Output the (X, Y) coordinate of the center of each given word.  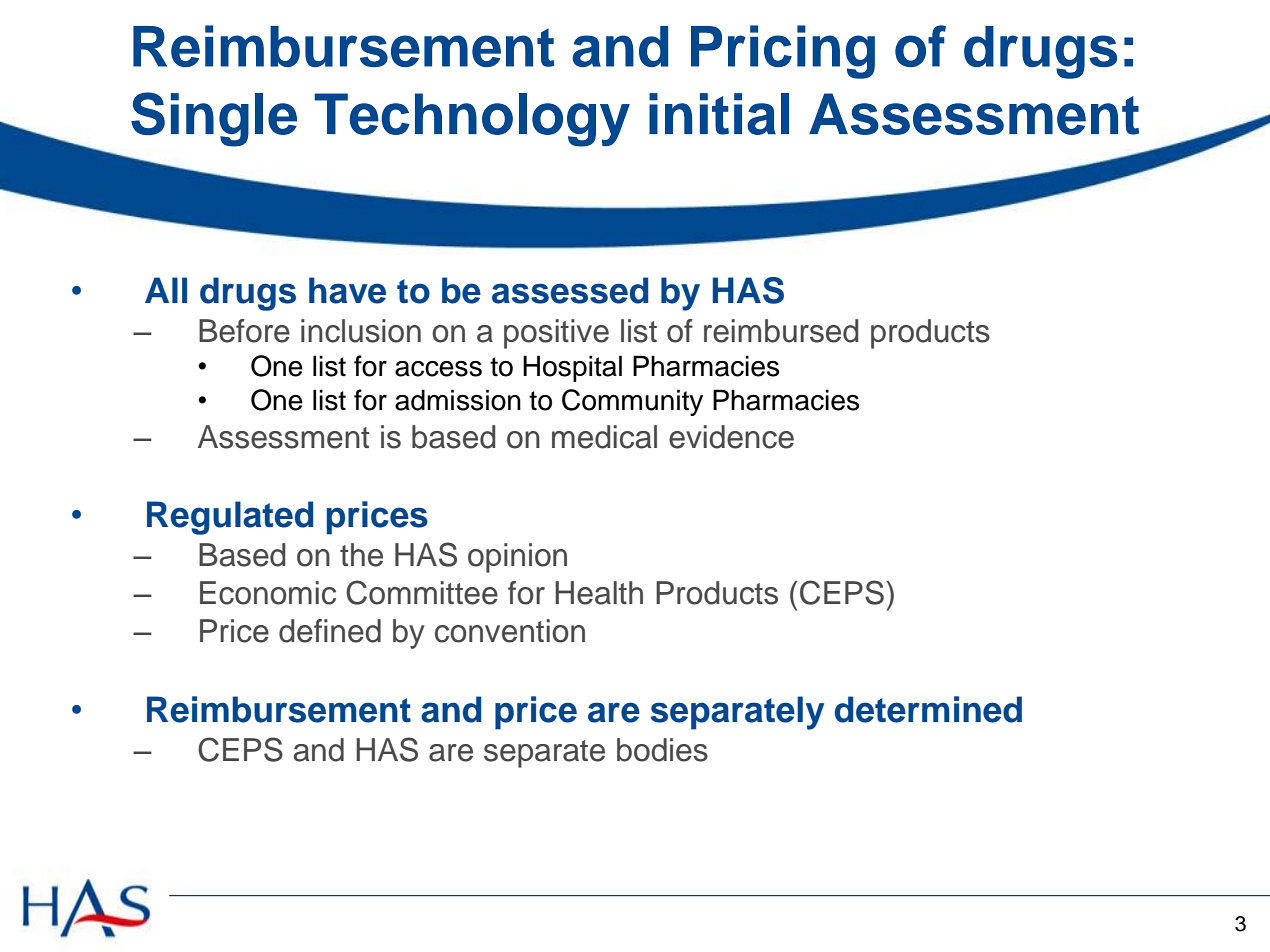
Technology (472, 120)
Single (214, 119)
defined (330, 631)
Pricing (783, 52)
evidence (731, 437)
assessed (570, 290)
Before (244, 331)
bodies (662, 750)
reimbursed (781, 331)
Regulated (230, 518)
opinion (517, 558)
